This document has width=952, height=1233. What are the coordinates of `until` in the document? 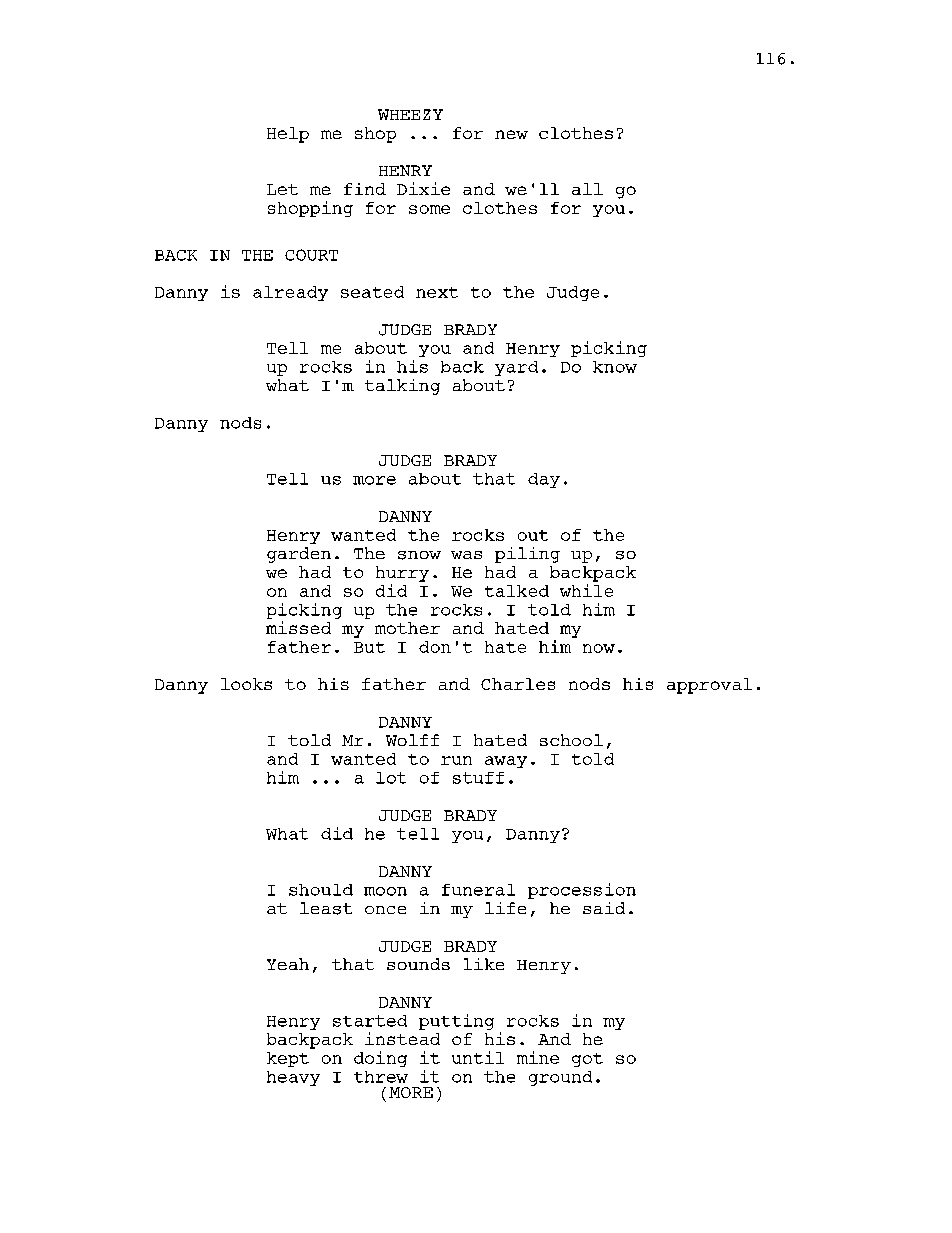 It's located at (478, 1057).
